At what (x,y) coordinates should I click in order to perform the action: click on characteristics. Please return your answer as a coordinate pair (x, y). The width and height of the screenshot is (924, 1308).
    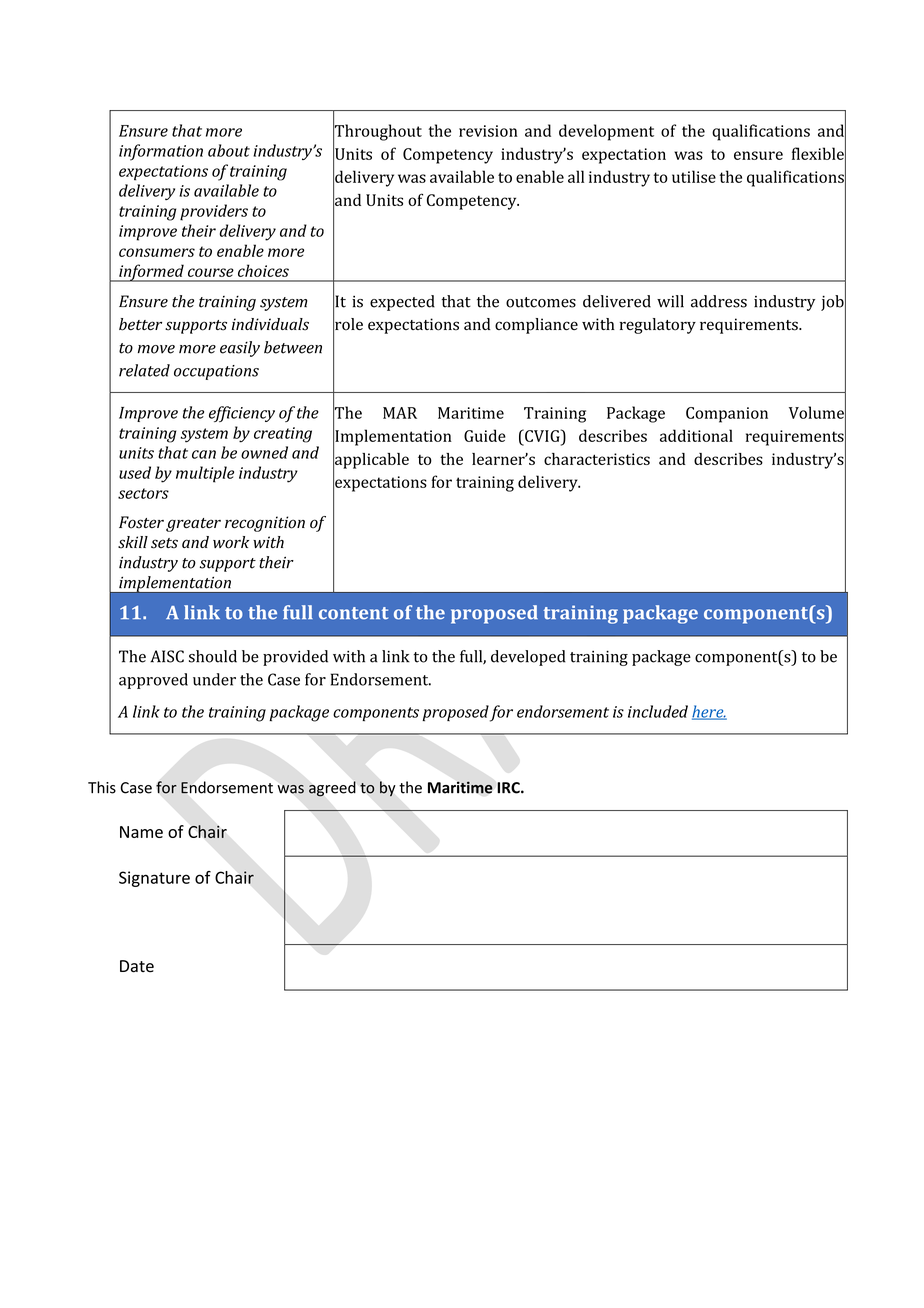
    Looking at the image, I should click on (597, 459).
